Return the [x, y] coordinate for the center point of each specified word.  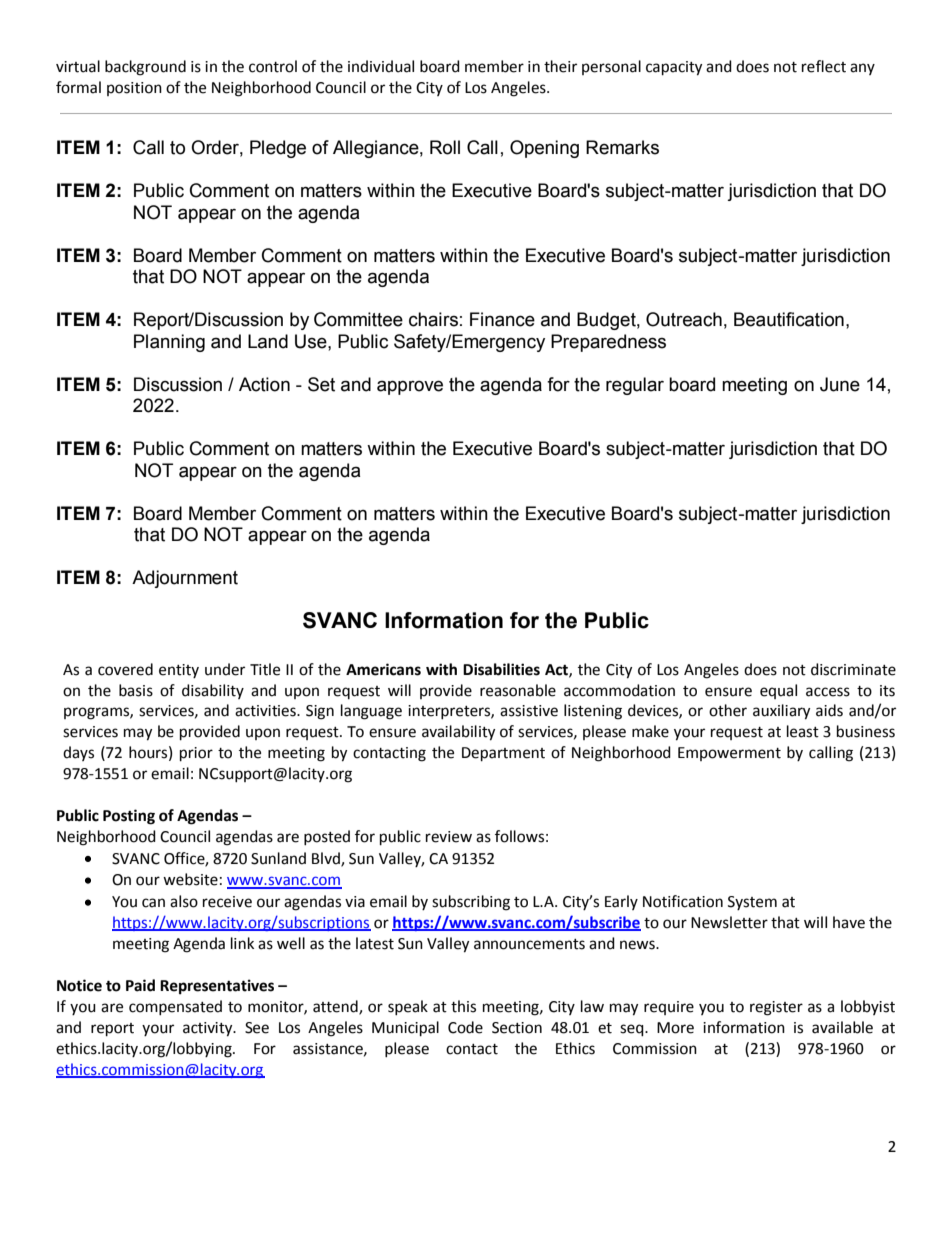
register [776, 1008]
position [134, 89]
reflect [824, 66]
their [560, 66]
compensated [175, 1007]
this [463, 1006]
